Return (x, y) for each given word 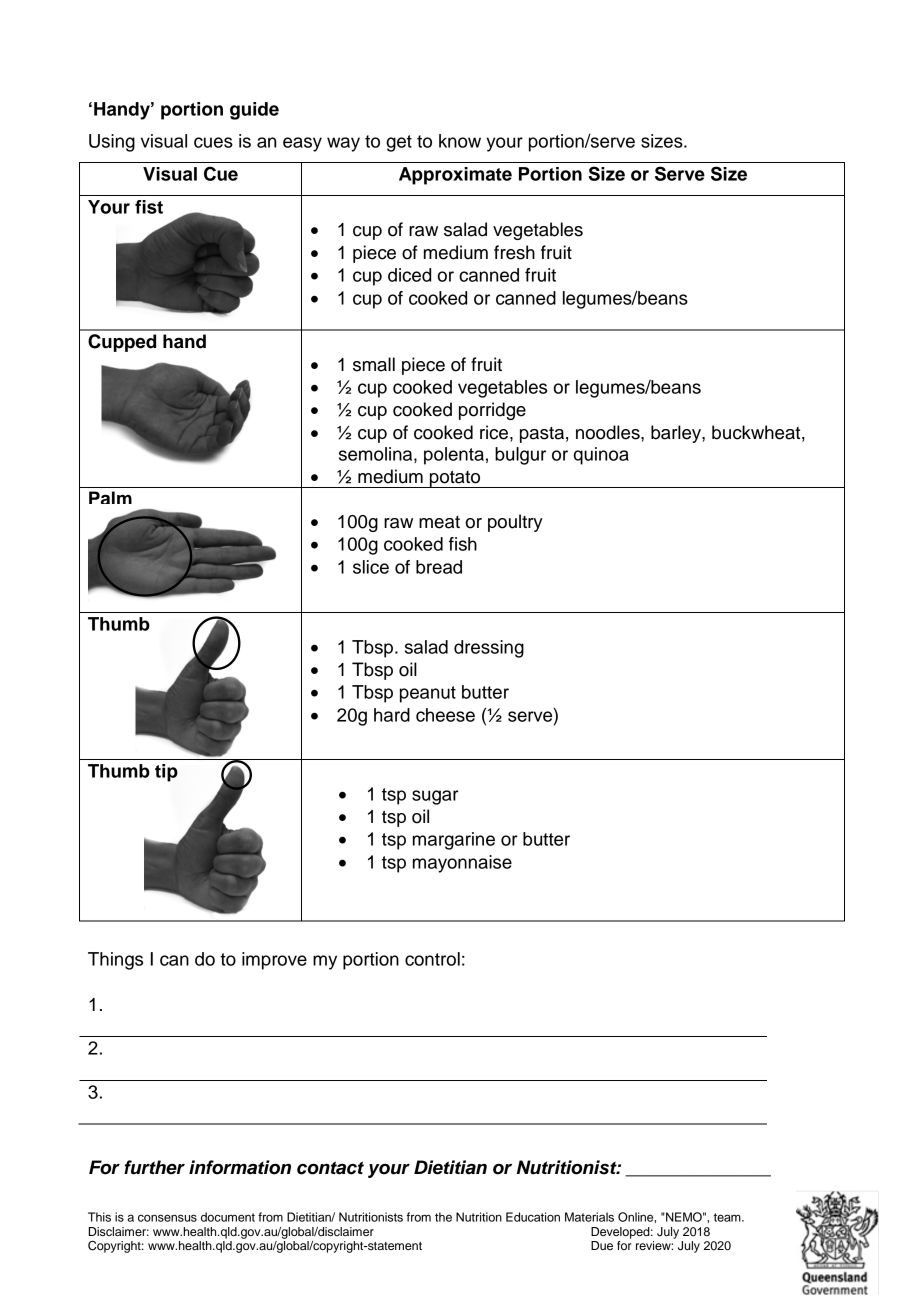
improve (274, 961)
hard (392, 715)
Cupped (122, 343)
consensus (167, 1218)
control (432, 959)
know (460, 141)
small (374, 364)
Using (112, 143)
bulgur (520, 456)
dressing (489, 649)
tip (166, 773)
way (343, 144)
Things (115, 961)
